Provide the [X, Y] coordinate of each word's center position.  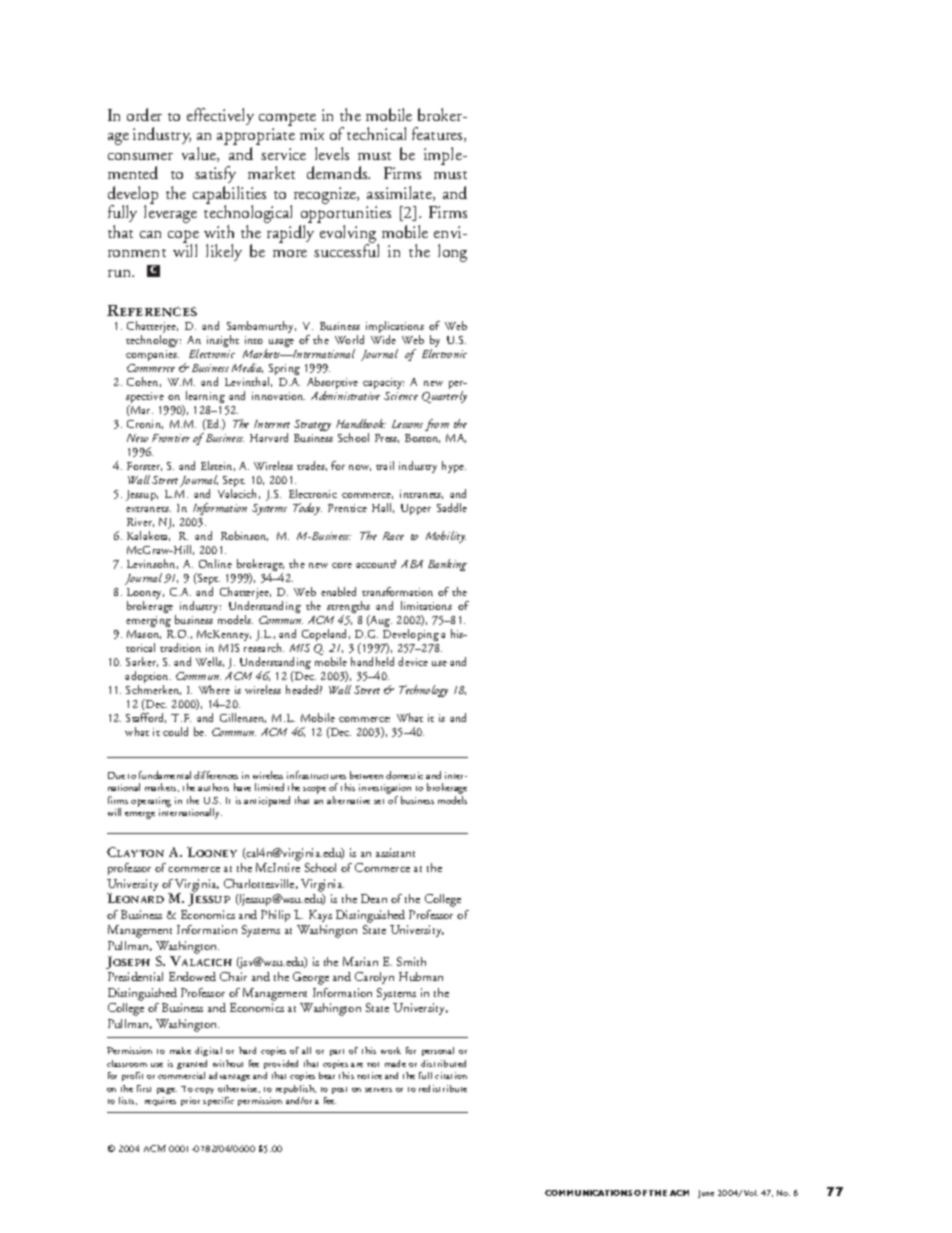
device [413, 661]
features [438, 134]
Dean [374, 898]
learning [205, 397]
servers [378, 1090]
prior [190, 1101]
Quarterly [444, 397]
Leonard [135, 898]
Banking [447, 565]
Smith [411, 961]
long [452, 253]
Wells [210, 662]
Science [401, 396]
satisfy [217, 176]
